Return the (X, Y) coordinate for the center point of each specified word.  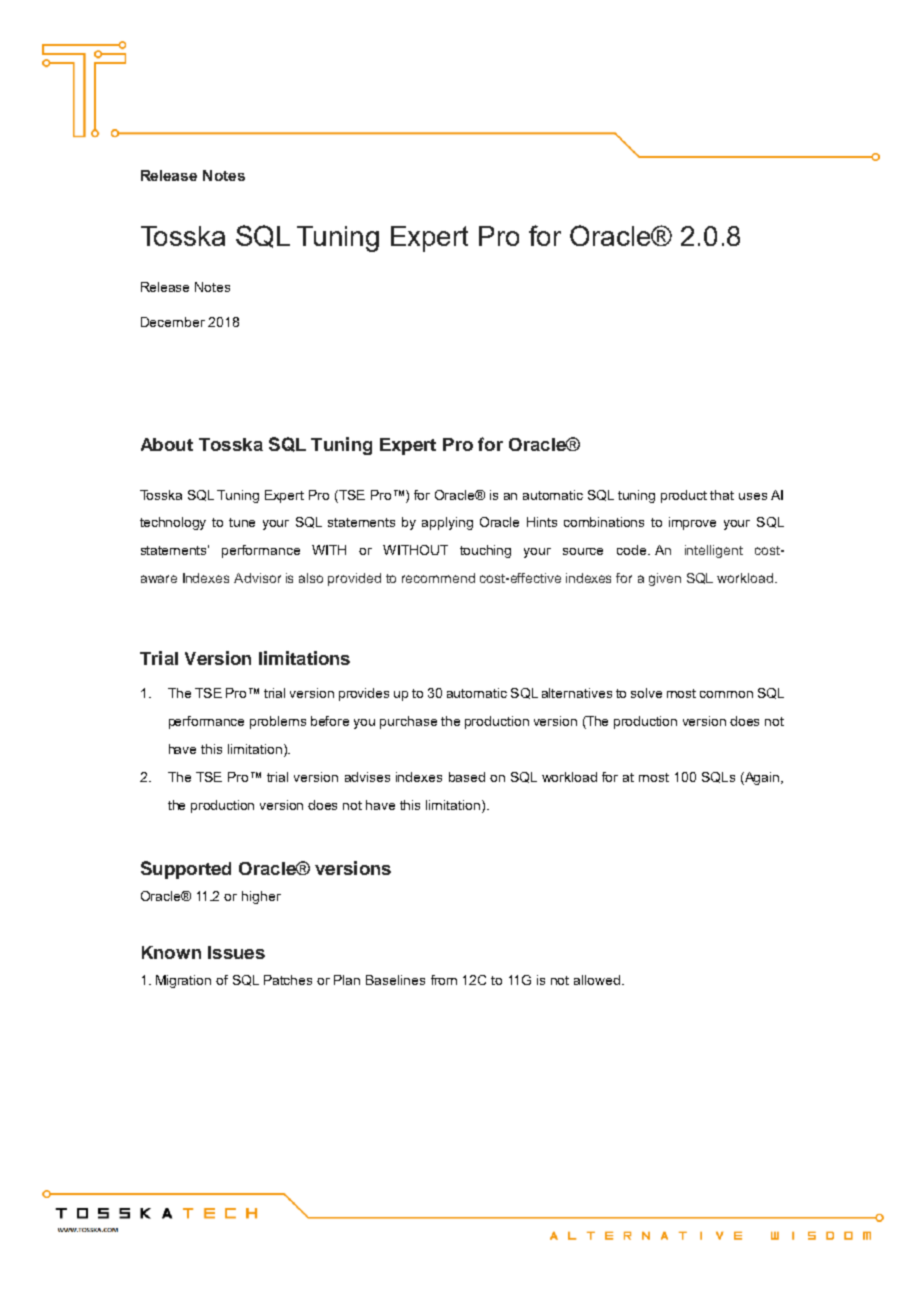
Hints (542, 522)
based (467, 777)
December (173, 322)
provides (364, 694)
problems (278, 722)
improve (692, 523)
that (722, 495)
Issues (236, 952)
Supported (186, 870)
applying (447, 523)
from (444, 980)
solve (646, 693)
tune (242, 522)
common (726, 694)
